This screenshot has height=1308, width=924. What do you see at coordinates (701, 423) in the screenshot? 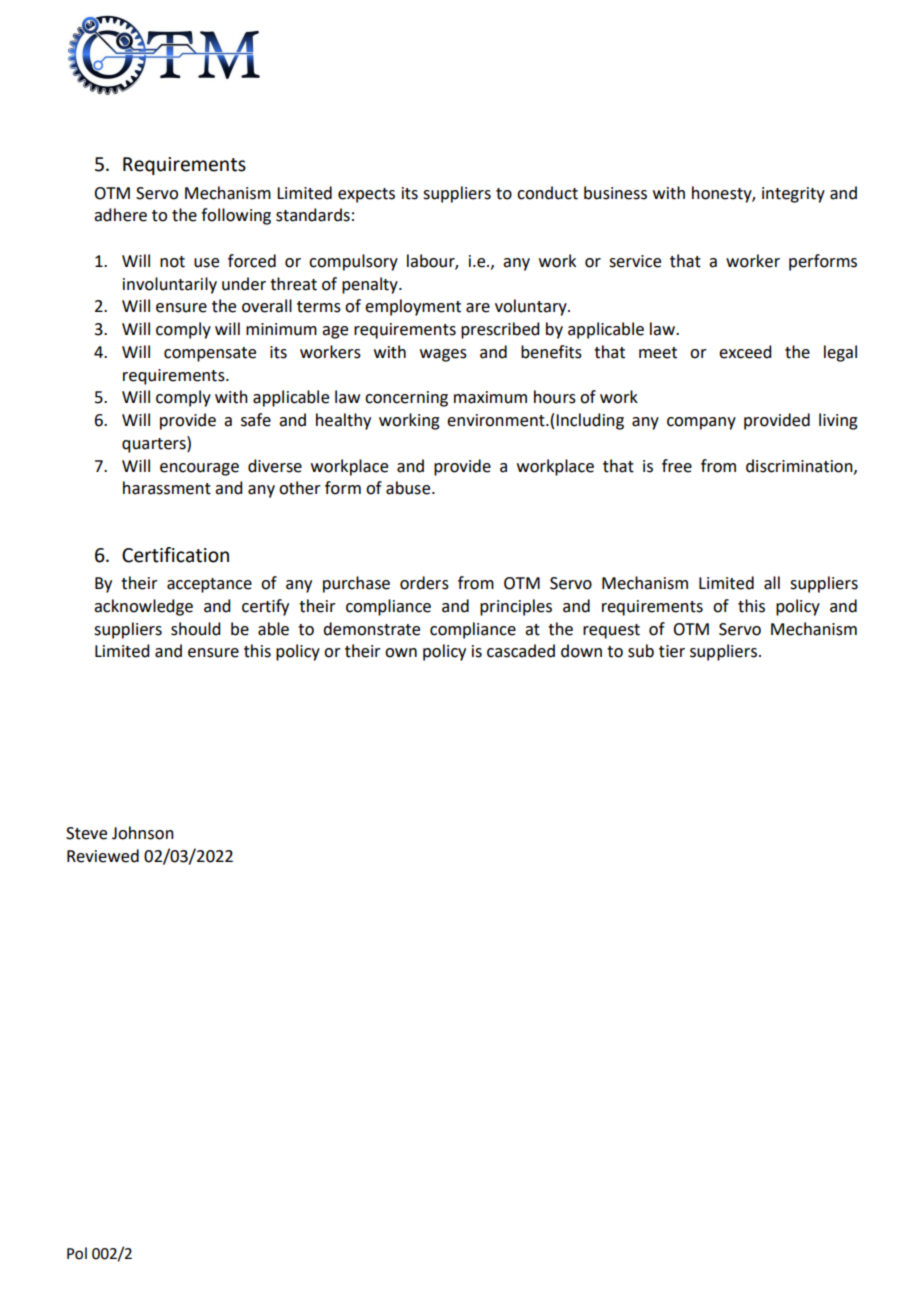
I see `company` at bounding box center [701, 423].
